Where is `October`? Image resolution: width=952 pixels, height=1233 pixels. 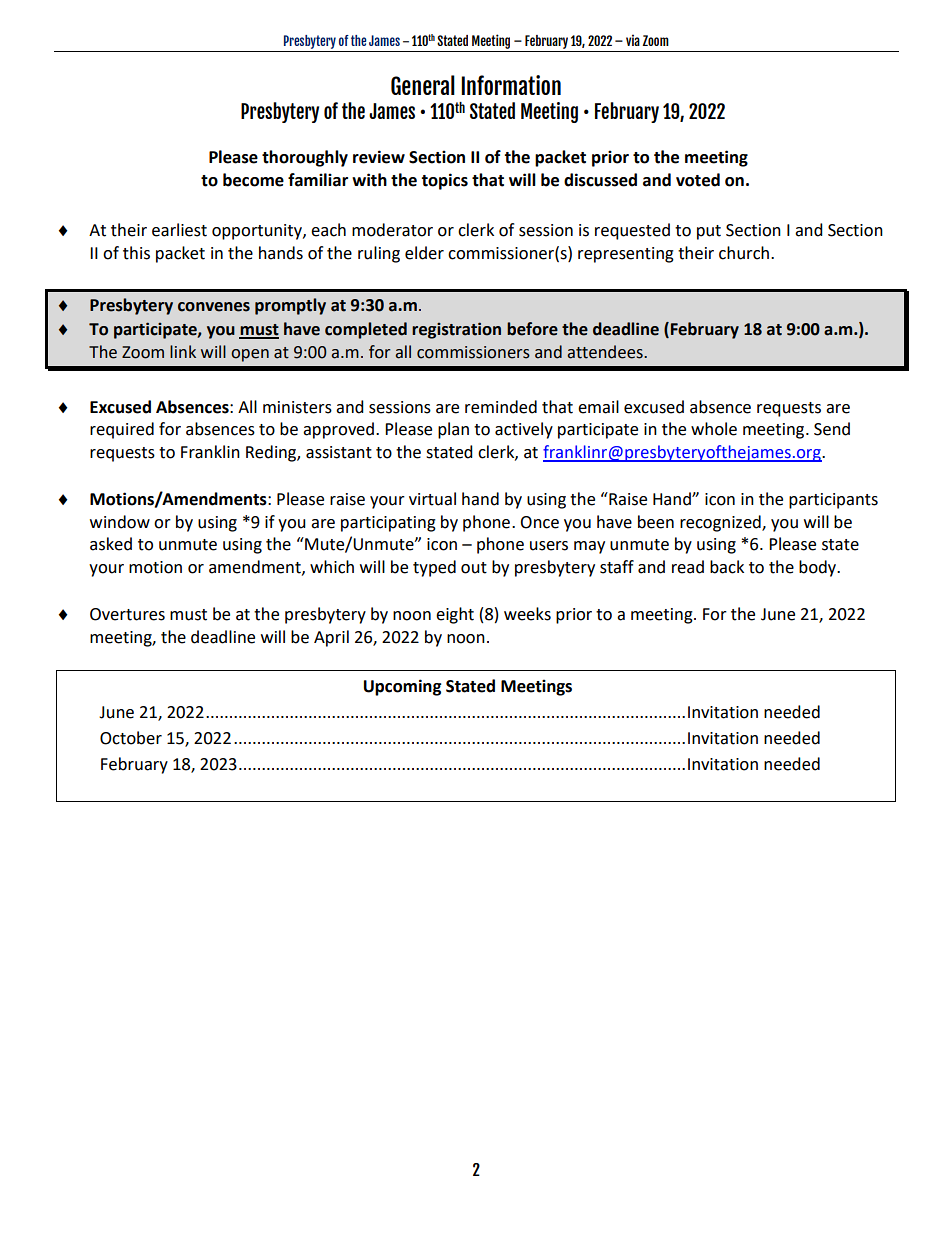 October is located at coordinates (131, 738).
